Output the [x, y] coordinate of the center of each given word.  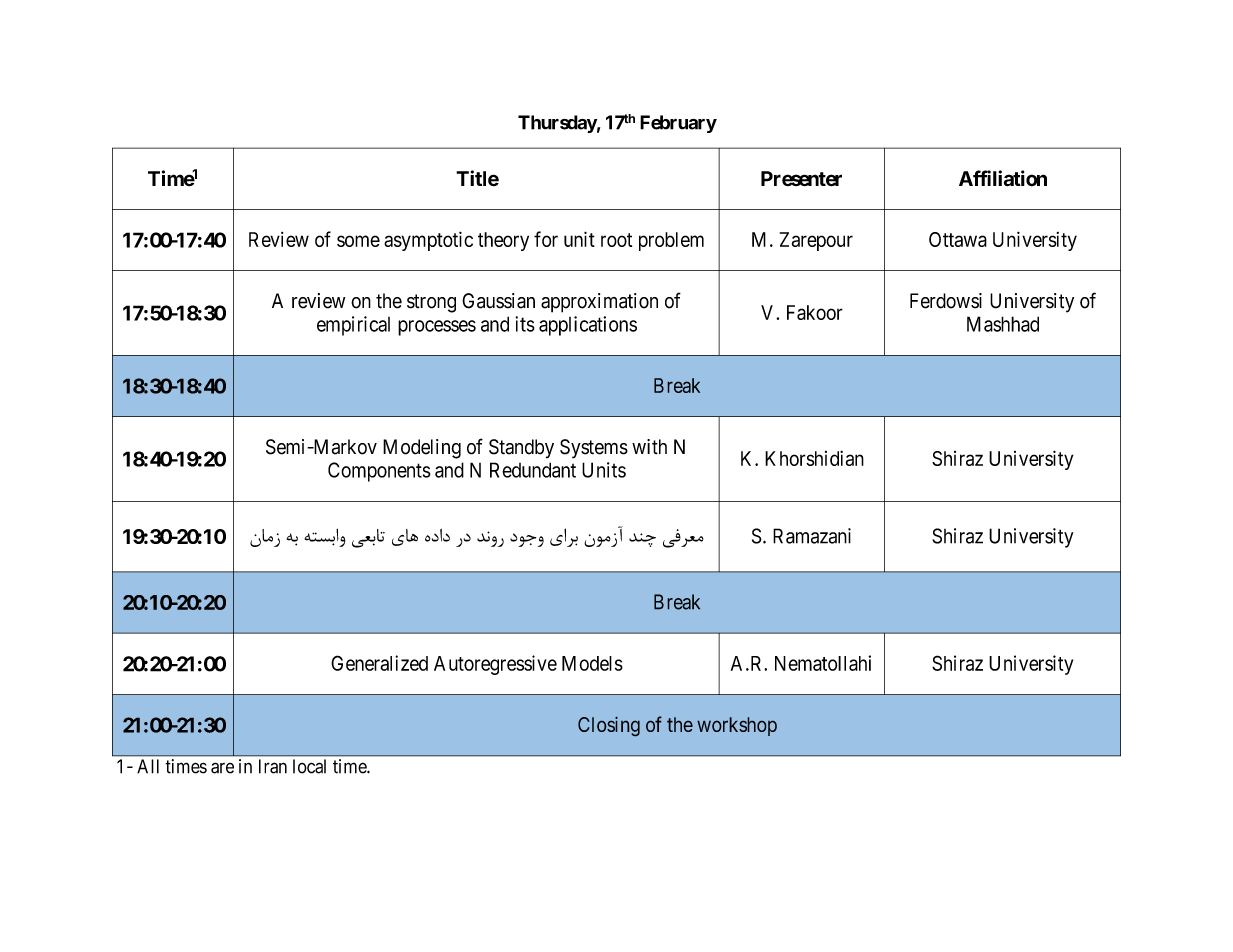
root [616, 240]
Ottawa [958, 239]
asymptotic [428, 241]
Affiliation [1003, 178]
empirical [353, 326]
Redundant [533, 470]
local [309, 766]
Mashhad [1003, 324]
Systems [594, 449]
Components [379, 472]
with [649, 447]
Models [592, 663]
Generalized [379, 663]
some [358, 241]
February [678, 124]
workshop [737, 726]
